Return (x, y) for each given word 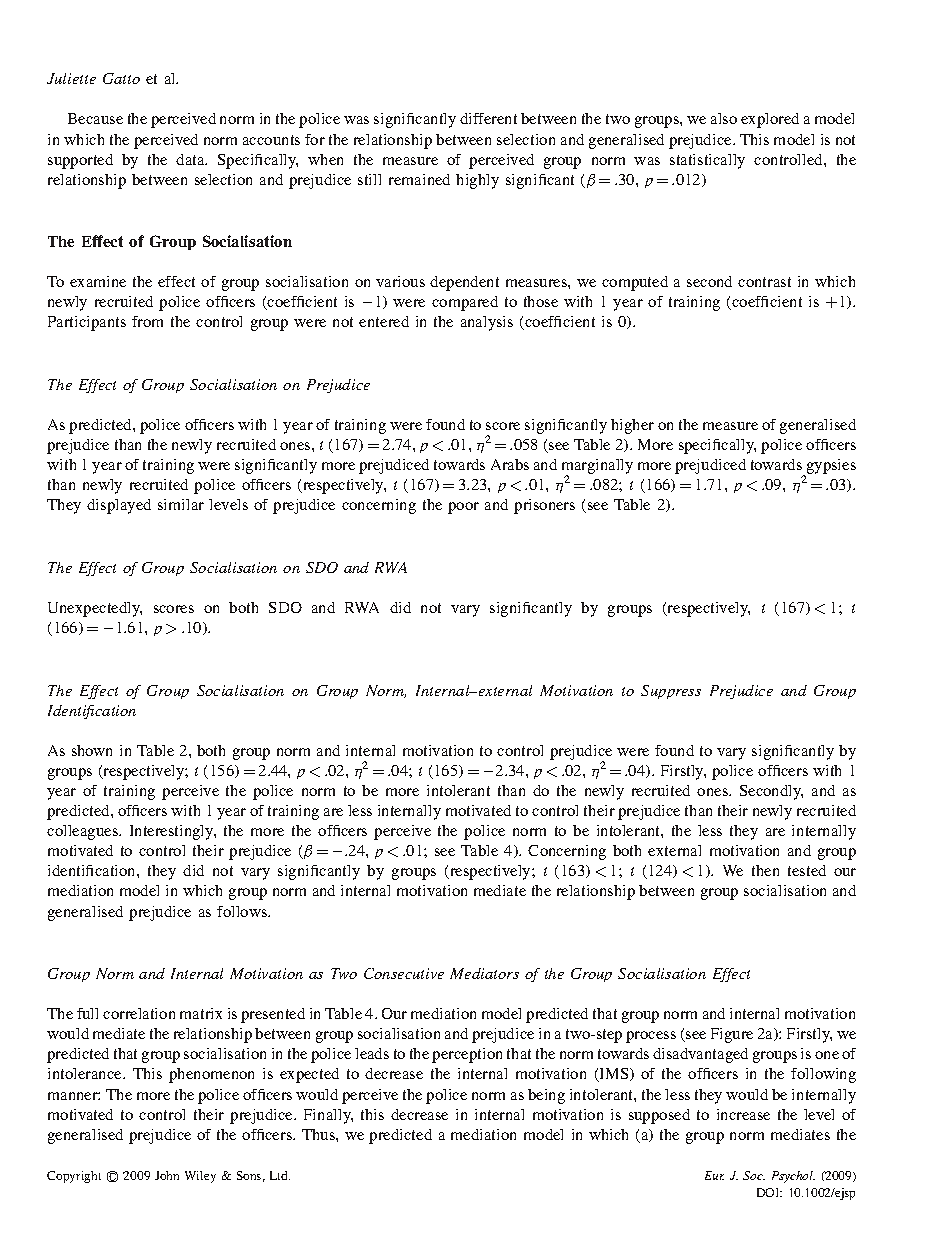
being (546, 1096)
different (488, 118)
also (724, 118)
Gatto (121, 78)
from (147, 321)
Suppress (671, 692)
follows (243, 911)
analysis (487, 323)
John (167, 1175)
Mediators (484, 973)
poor (463, 508)
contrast (764, 282)
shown (92, 750)
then (765, 870)
